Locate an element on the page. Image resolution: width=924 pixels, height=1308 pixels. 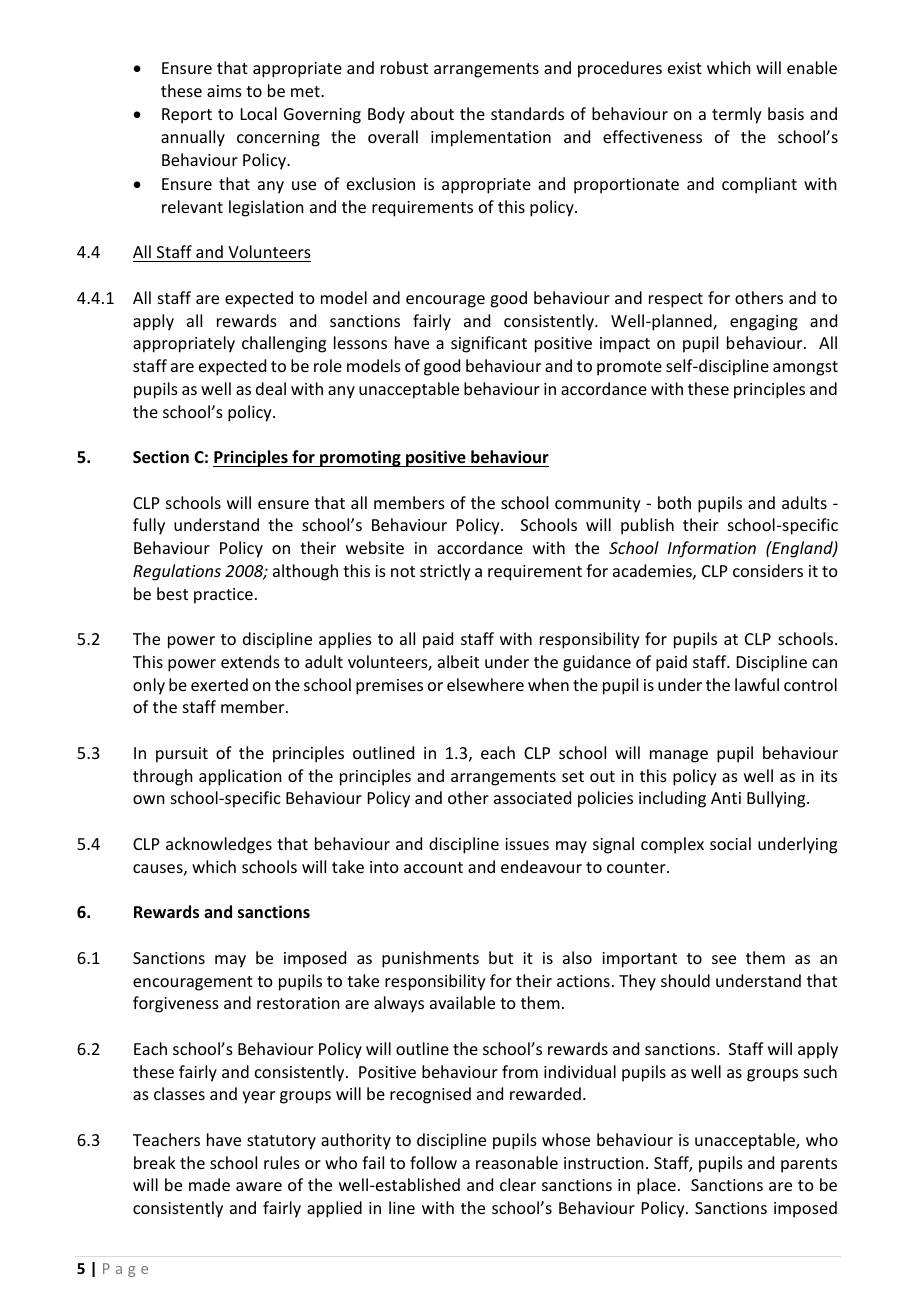
parents is located at coordinates (809, 1165).
